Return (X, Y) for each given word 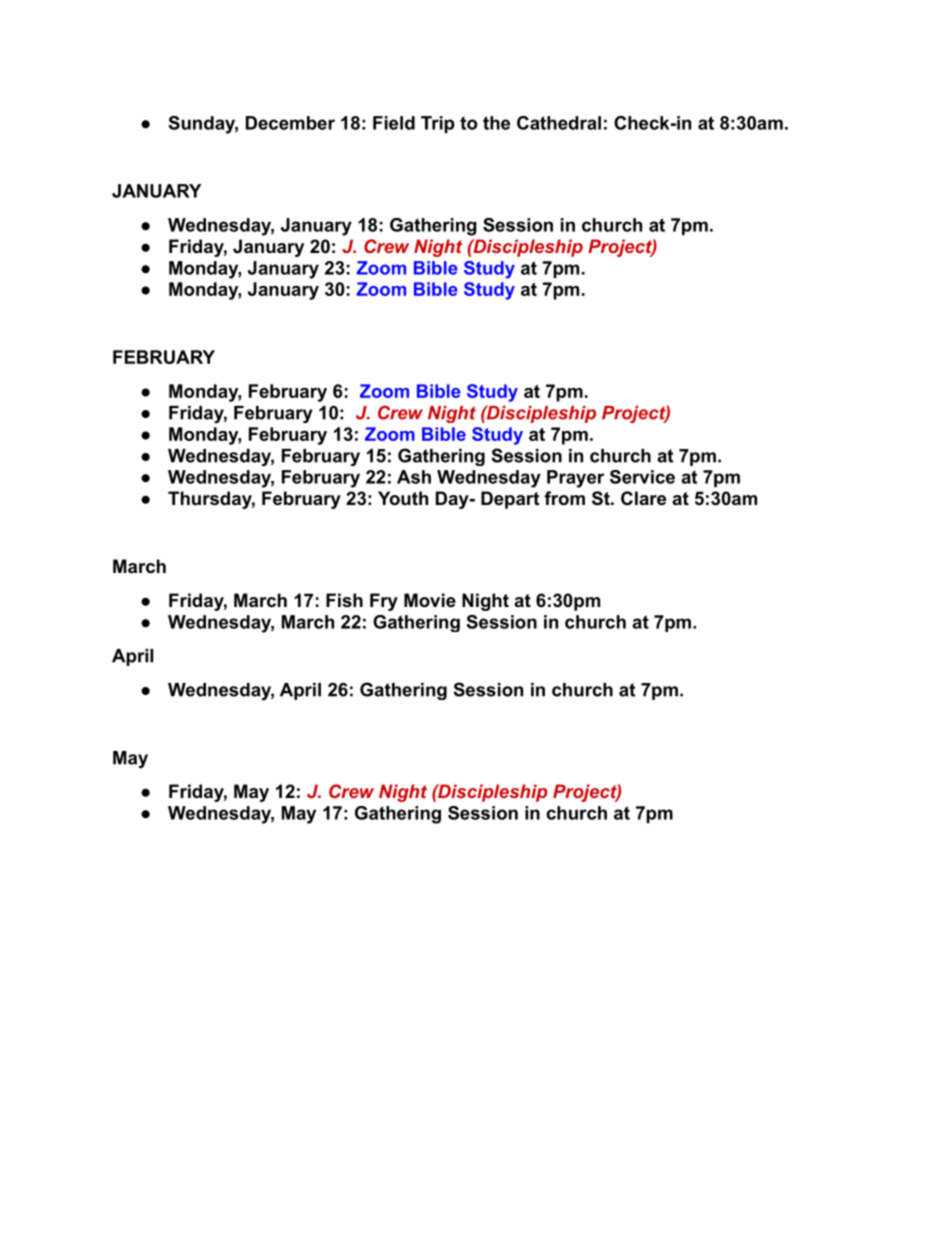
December (290, 123)
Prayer (575, 479)
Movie (430, 600)
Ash (414, 477)
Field (394, 123)
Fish (344, 600)
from (564, 498)
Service (642, 477)
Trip (438, 124)
